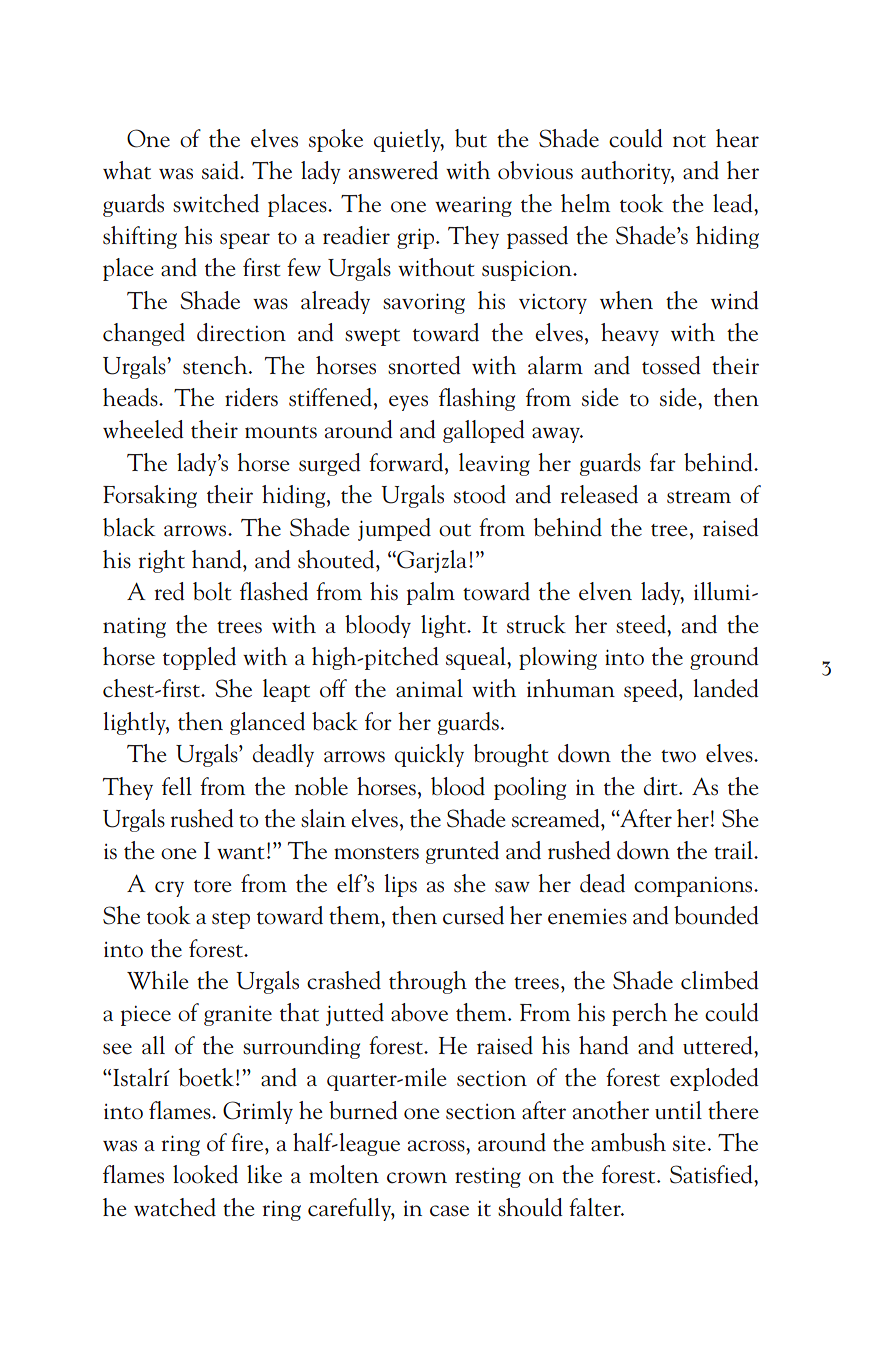 The image size is (892, 1372). Describe the element at coordinates (393, 170) in the screenshot. I see `answered` at that location.
